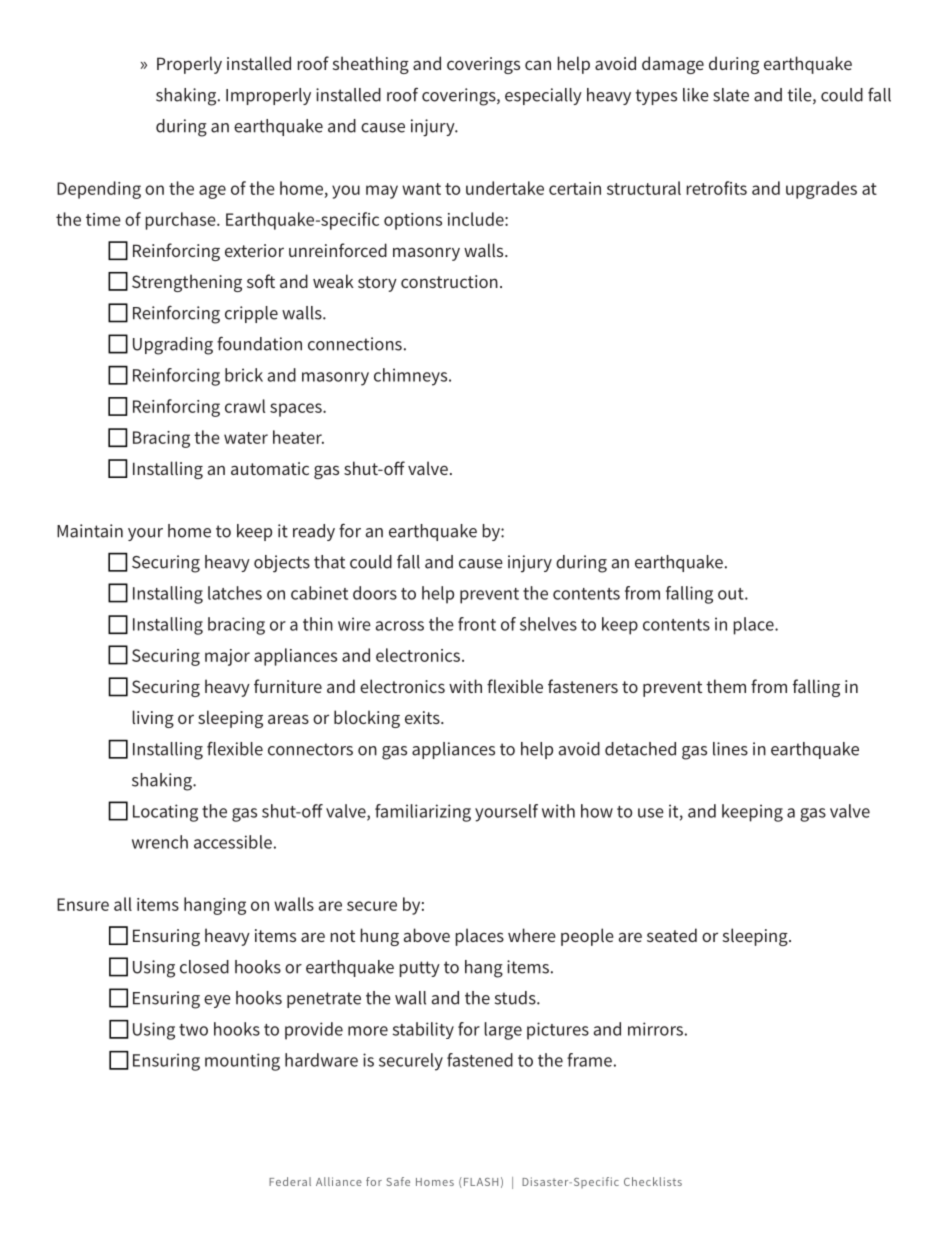  What do you see at coordinates (412, 377) in the screenshot?
I see `chimneys` at bounding box center [412, 377].
